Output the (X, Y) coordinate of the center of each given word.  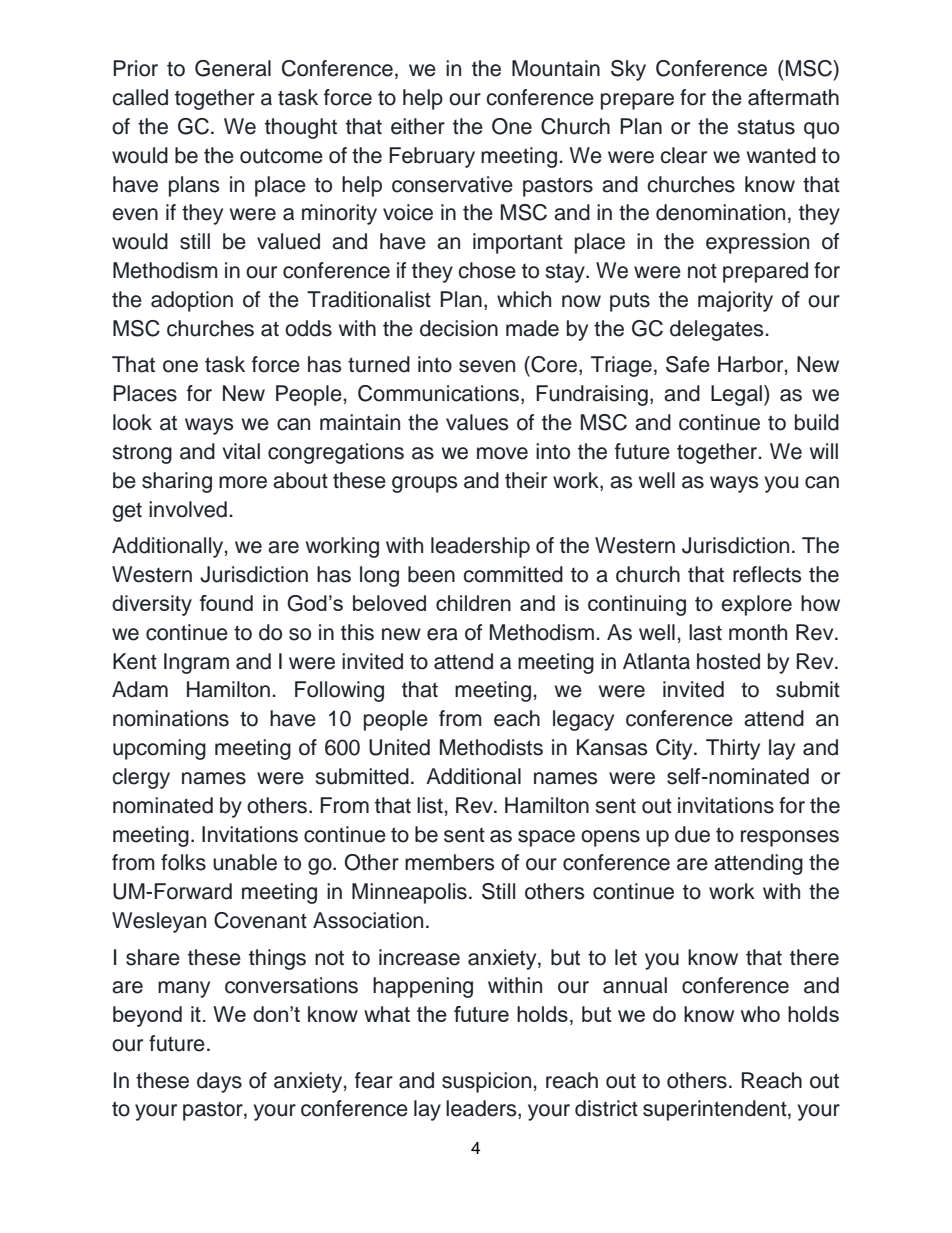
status (766, 127)
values (477, 422)
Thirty (733, 749)
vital (241, 451)
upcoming (159, 749)
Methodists (491, 747)
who (760, 1014)
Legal (736, 395)
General (233, 68)
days (219, 1082)
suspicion (486, 1082)
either (418, 126)
